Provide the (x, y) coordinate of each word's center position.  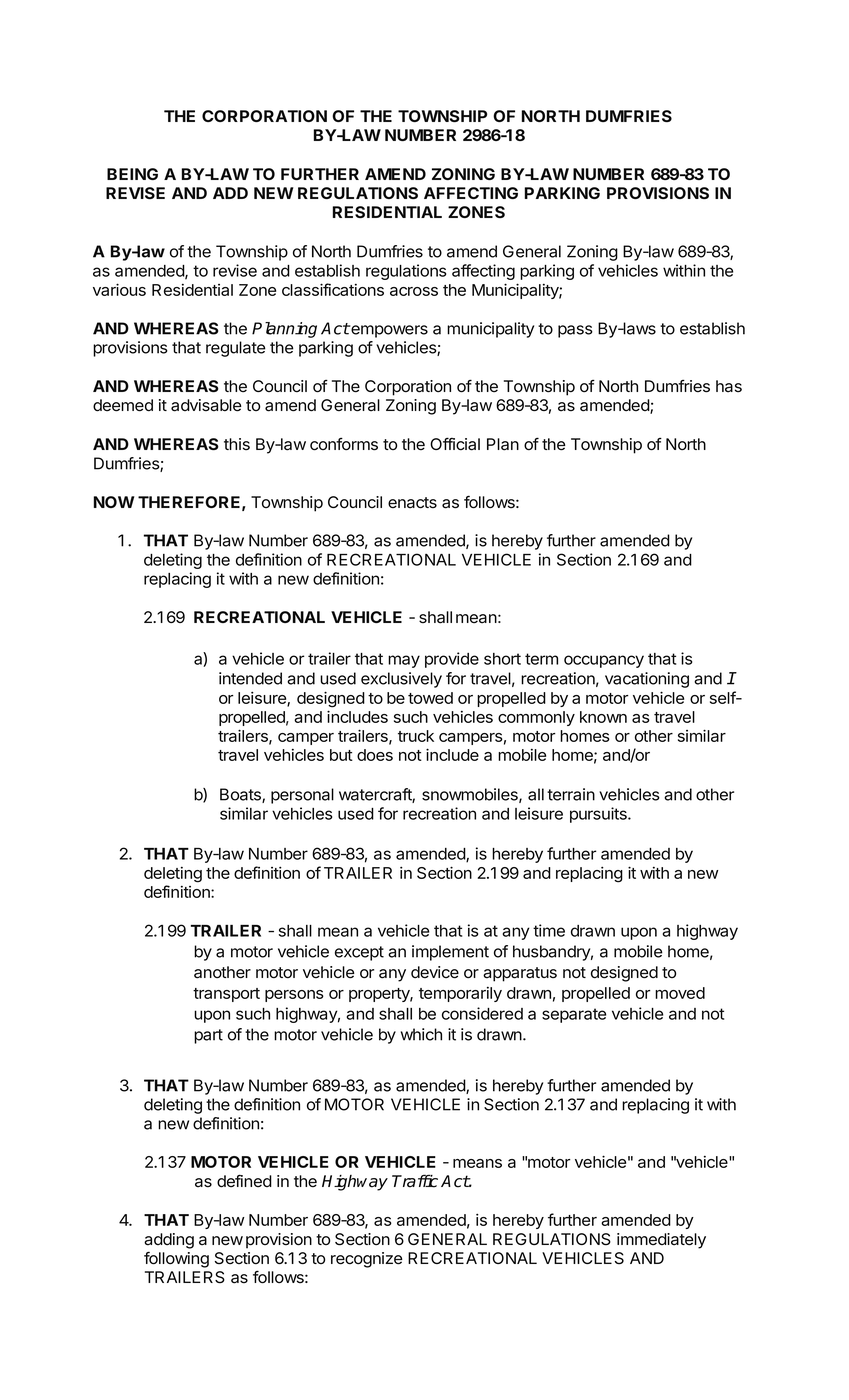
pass (575, 331)
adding (169, 1241)
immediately (661, 1241)
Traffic (415, 1181)
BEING (132, 174)
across (414, 291)
